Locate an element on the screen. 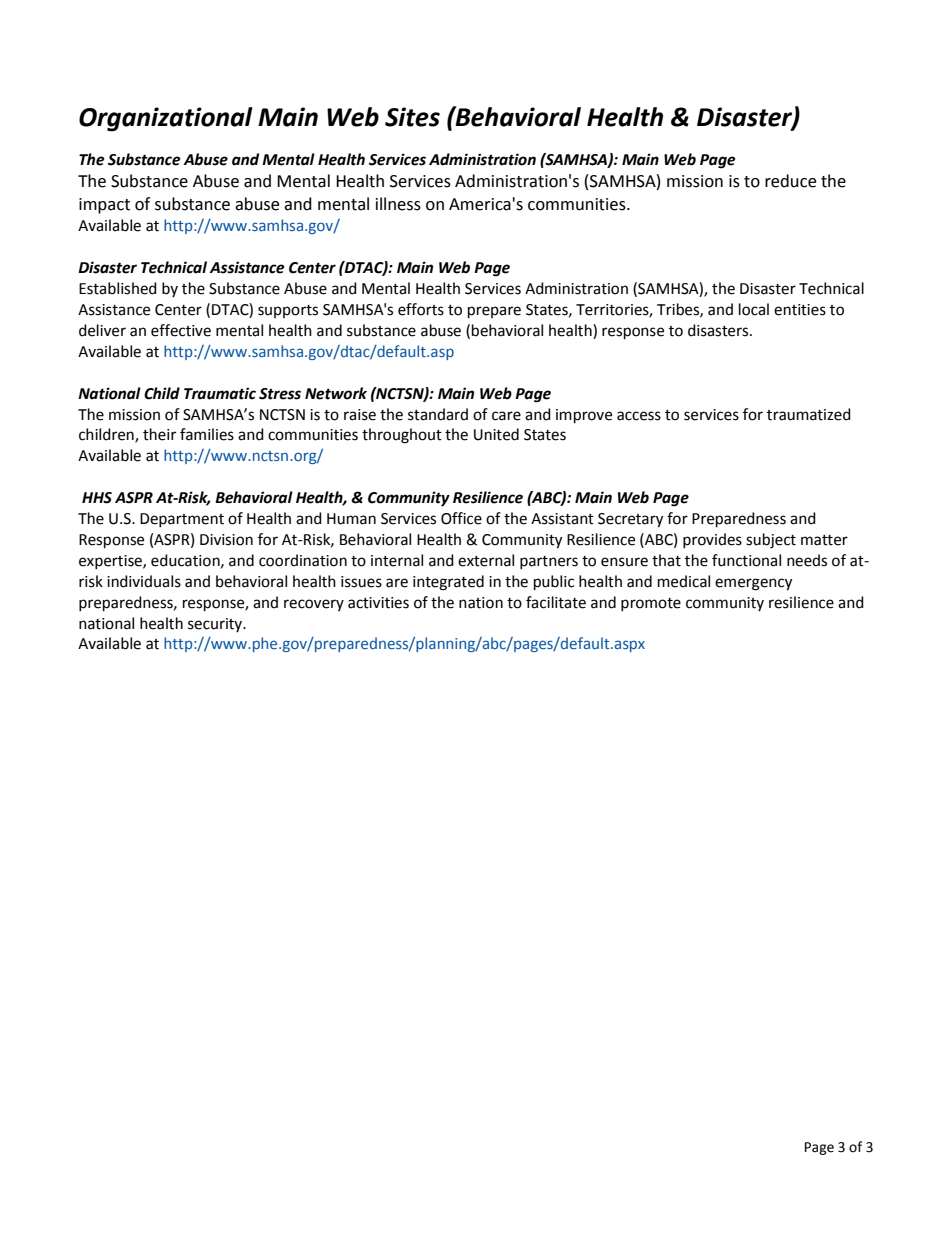  Established is located at coordinates (118, 288).
